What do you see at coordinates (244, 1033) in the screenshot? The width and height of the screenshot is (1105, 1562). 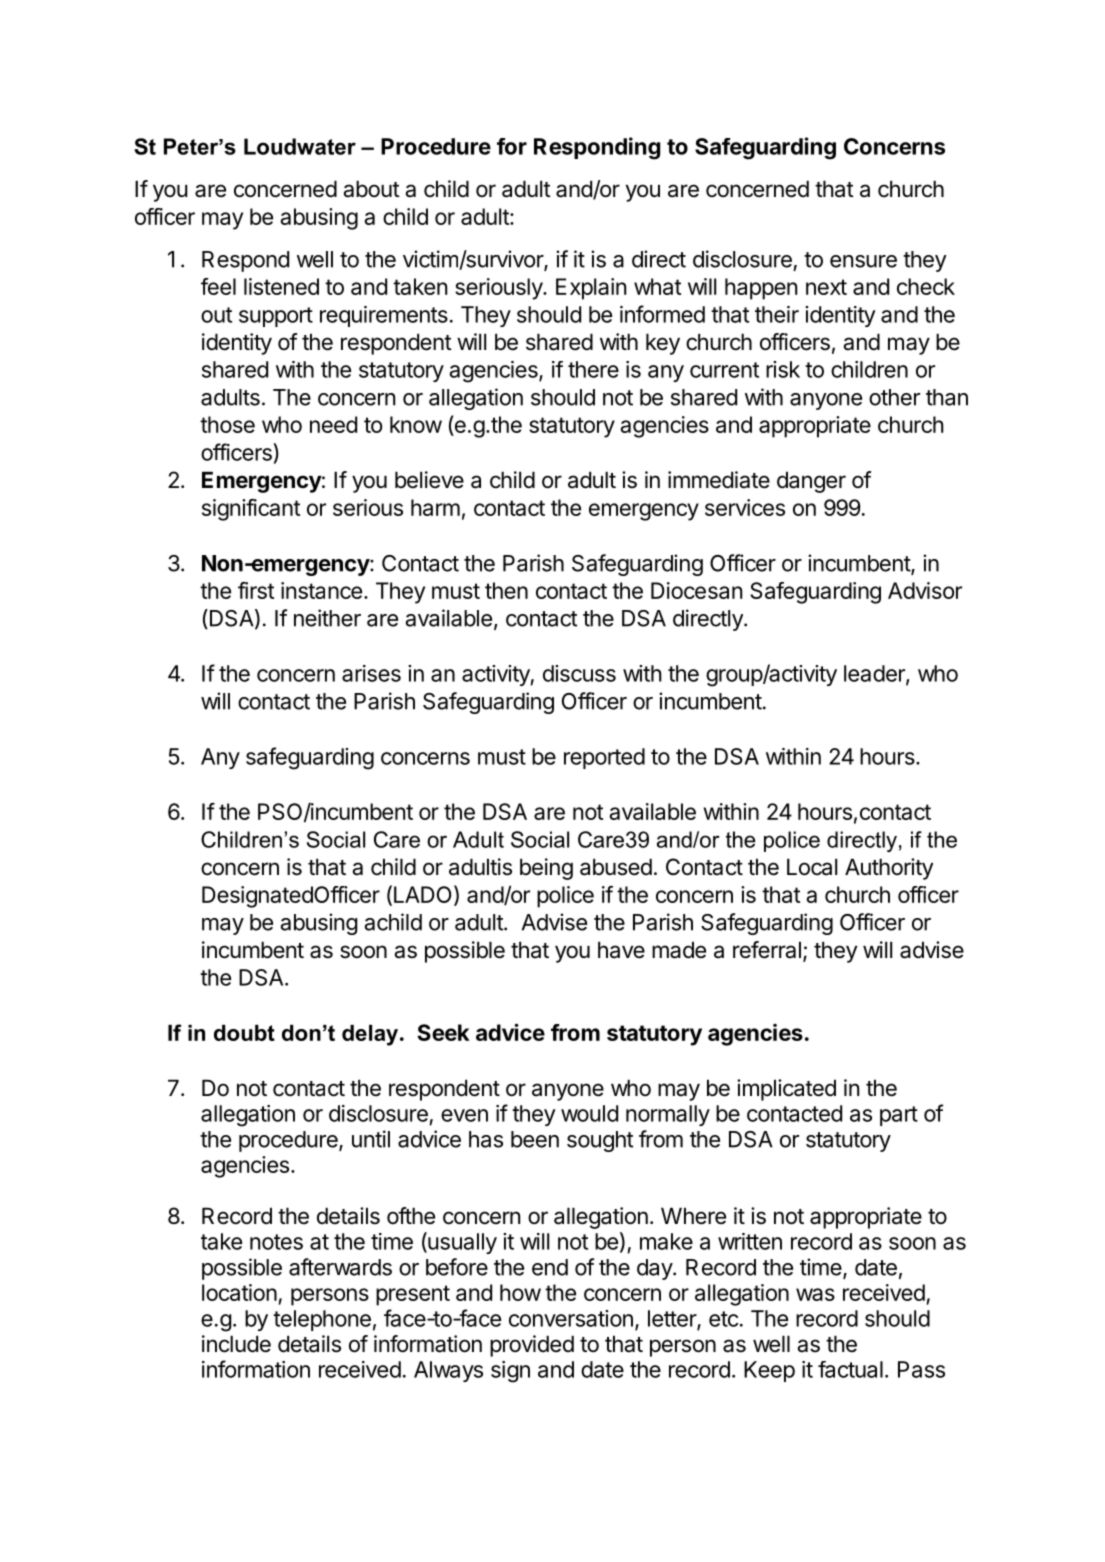 I see `doubt` at bounding box center [244, 1033].
